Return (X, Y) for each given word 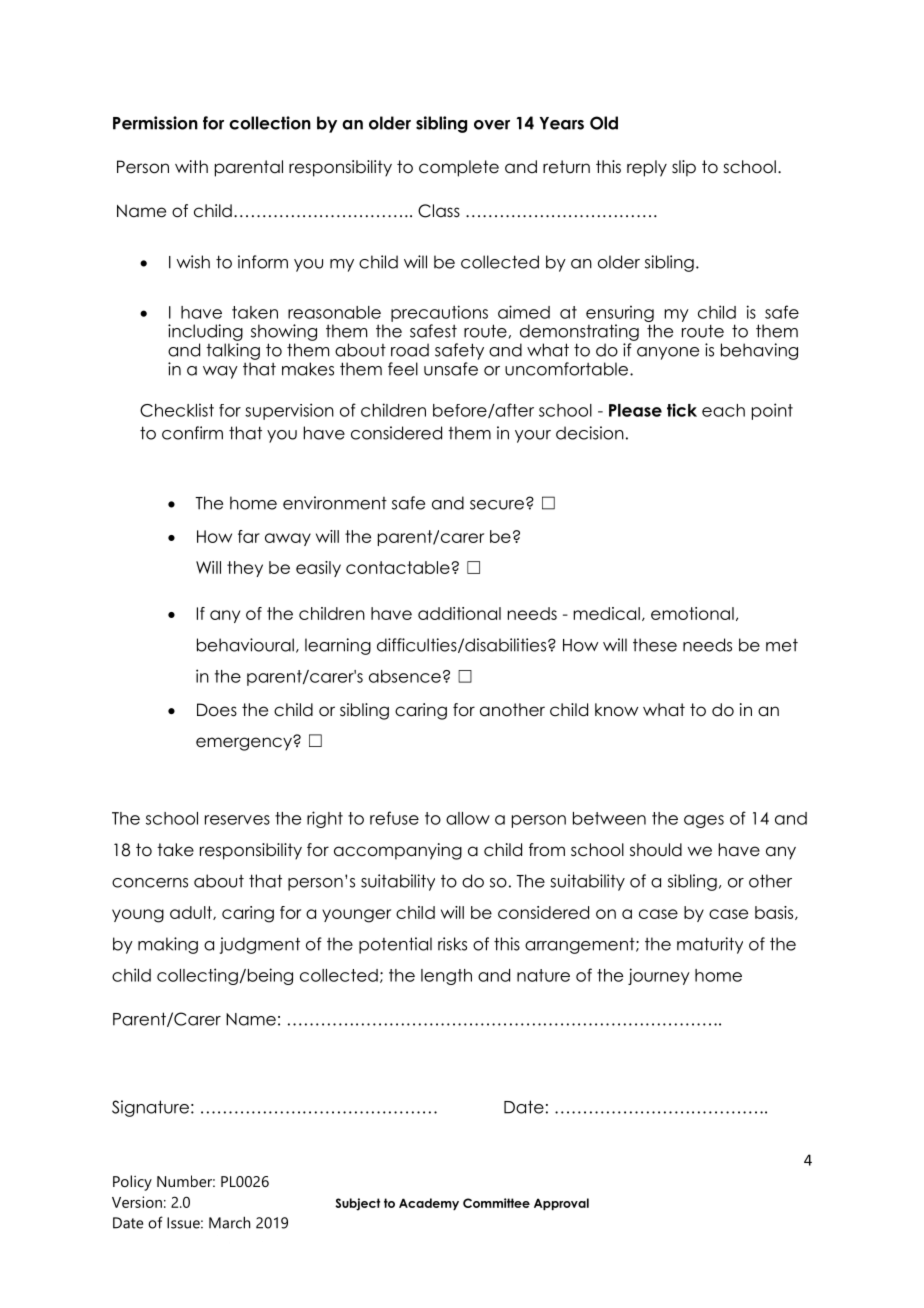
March (229, 1222)
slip (684, 168)
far (249, 536)
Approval (561, 1204)
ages (704, 821)
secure (497, 505)
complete (459, 168)
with (191, 166)
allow (468, 818)
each (723, 410)
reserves (237, 820)
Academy (429, 1204)
